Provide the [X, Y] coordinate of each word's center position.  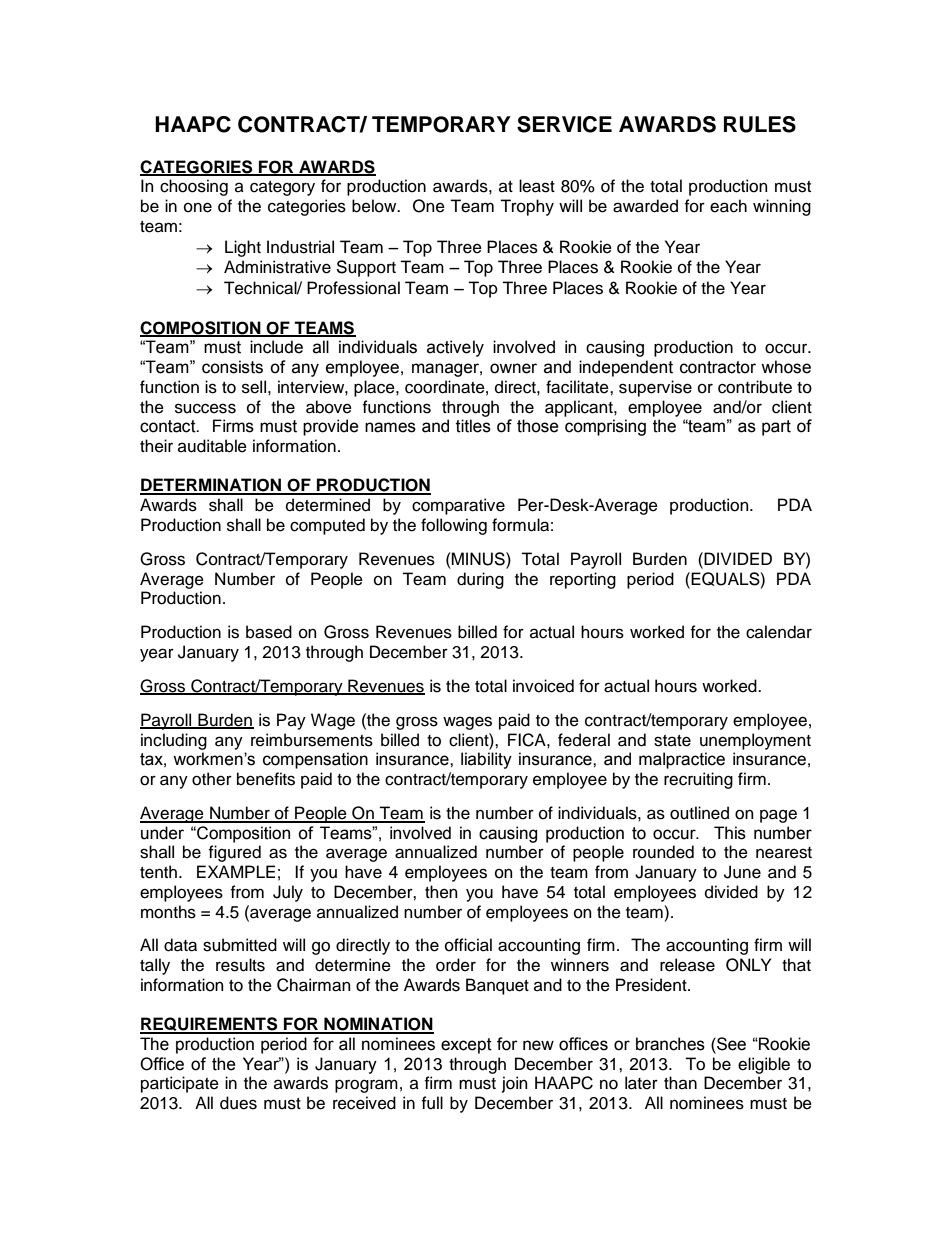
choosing [194, 187]
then [441, 892]
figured [235, 853]
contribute [755, 387]
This [730, 833]
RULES [760, 124]
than [680, 1082]
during [480, 580]
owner [513, 368]
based [269, 632]
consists [232, 367]
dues [238, 1103]
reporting [583, 580]
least [537, 186]
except [466, 1046]
